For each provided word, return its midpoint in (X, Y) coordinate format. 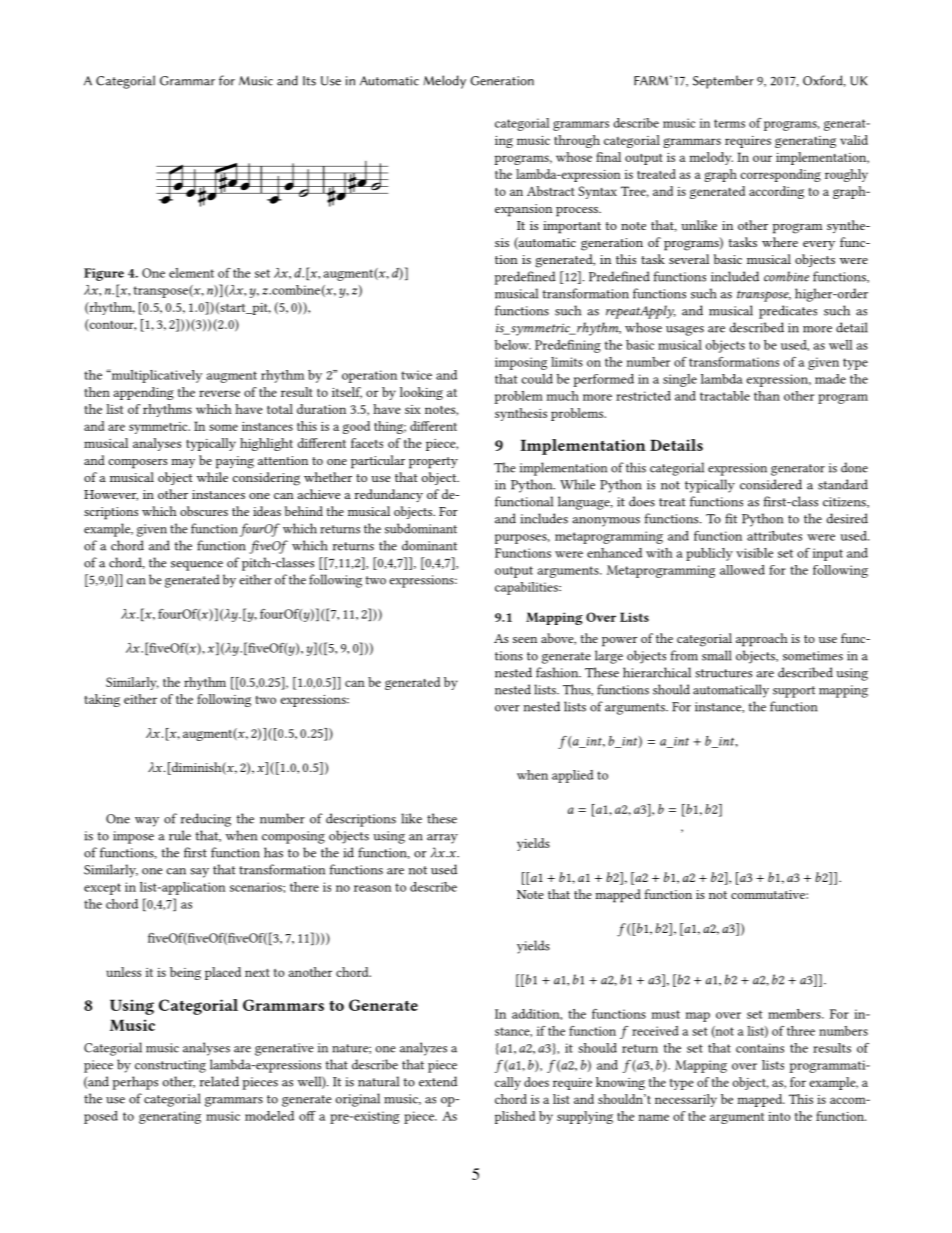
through (577, 141)
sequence (197, 566)
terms (729, 123)
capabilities (527, 588)
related (219, 1081)
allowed (742, 570)
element (191, 273)
